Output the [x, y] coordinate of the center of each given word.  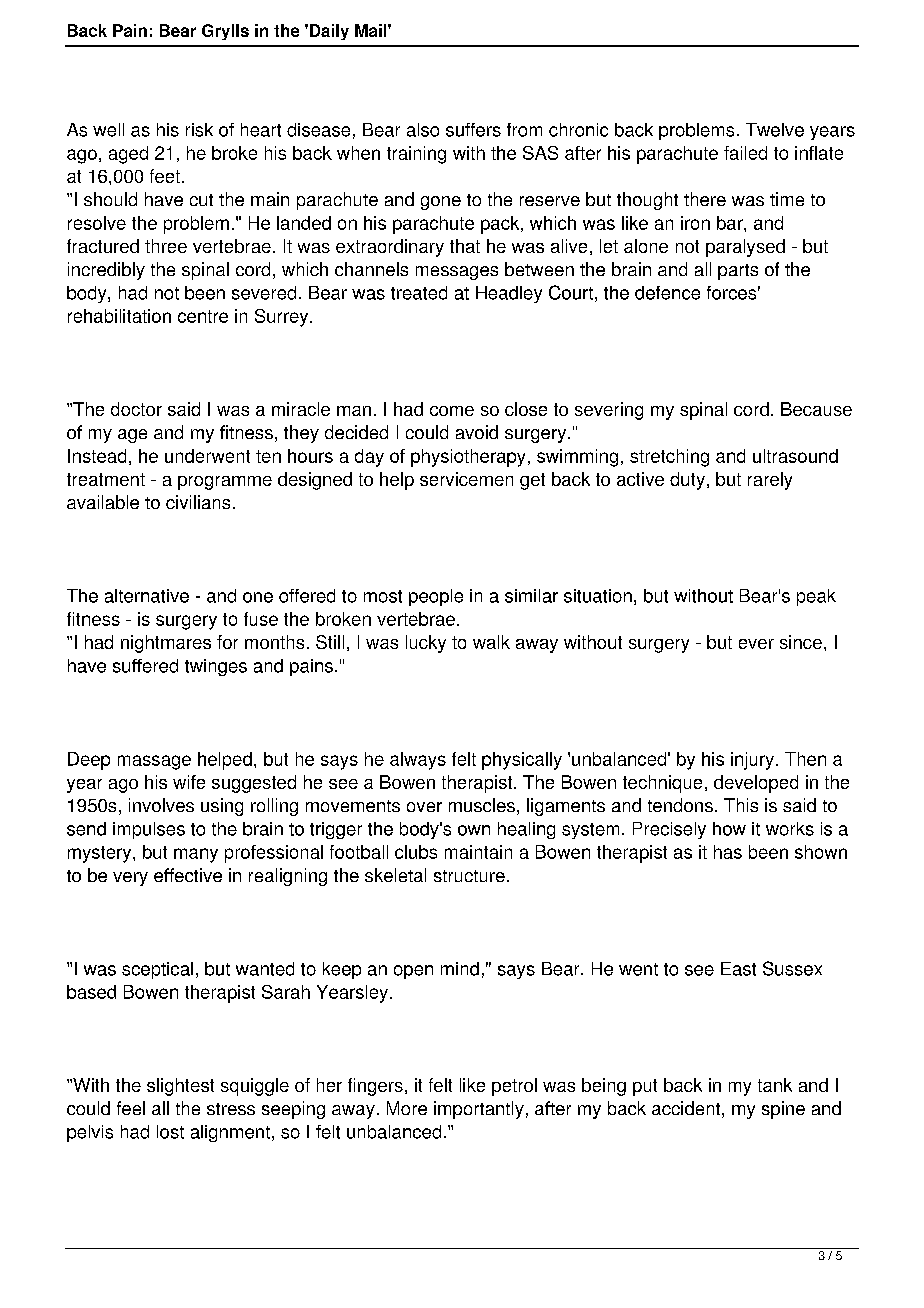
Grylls [225, 32]
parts [738, 272]
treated [419, 293]
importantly [479, 1110]
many [196, 855]
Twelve [775, 130]
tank [775, 1085]
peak [816, 597]
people [436, 597]
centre [203, 316]
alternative [147, 596]
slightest [180, 1087]
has [728, 852]
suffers [473, 130]
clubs [416, 852]
